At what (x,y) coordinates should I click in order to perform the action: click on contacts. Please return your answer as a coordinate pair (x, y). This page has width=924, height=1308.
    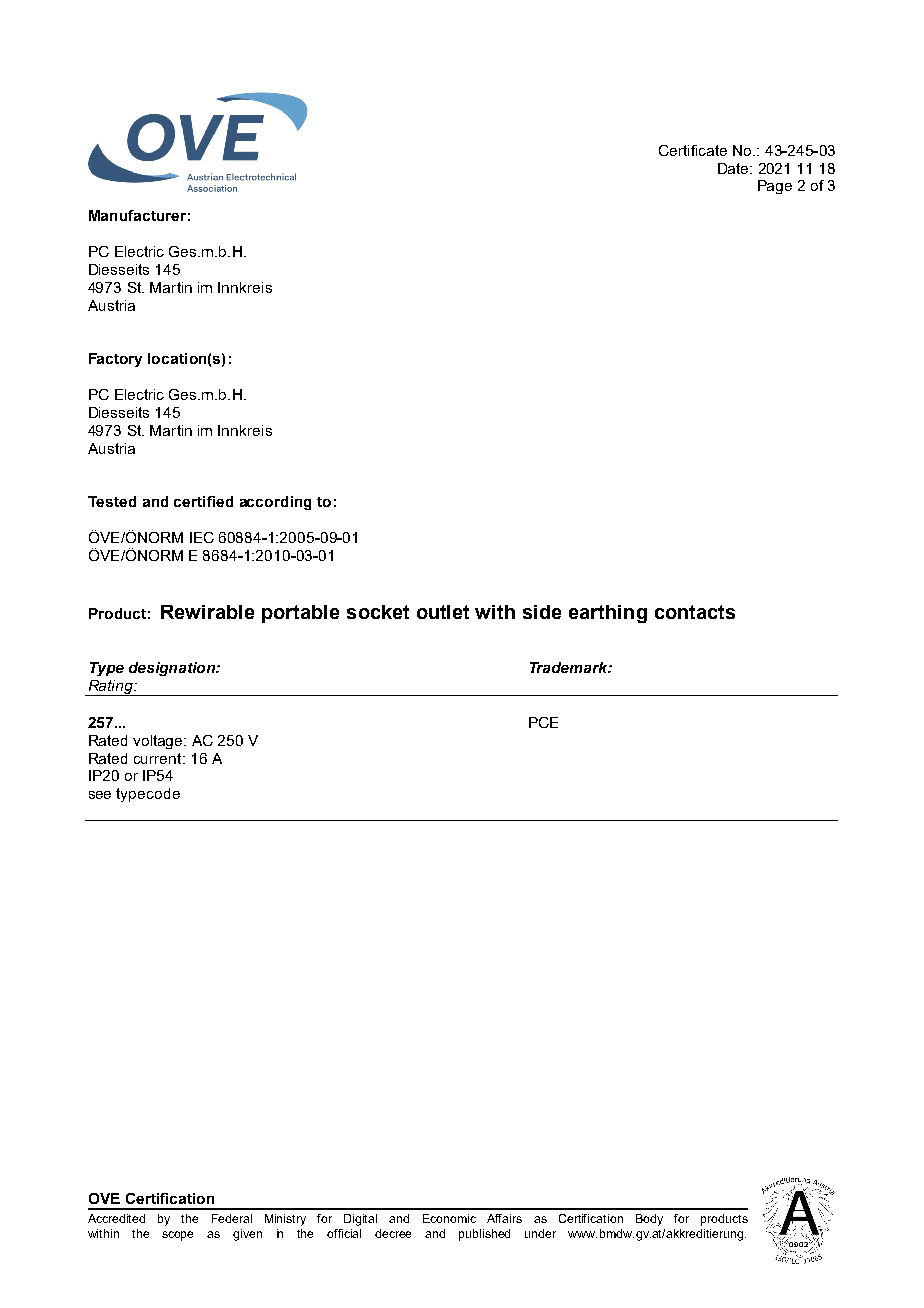
    Looking at the image, I should click on (695, 612).
